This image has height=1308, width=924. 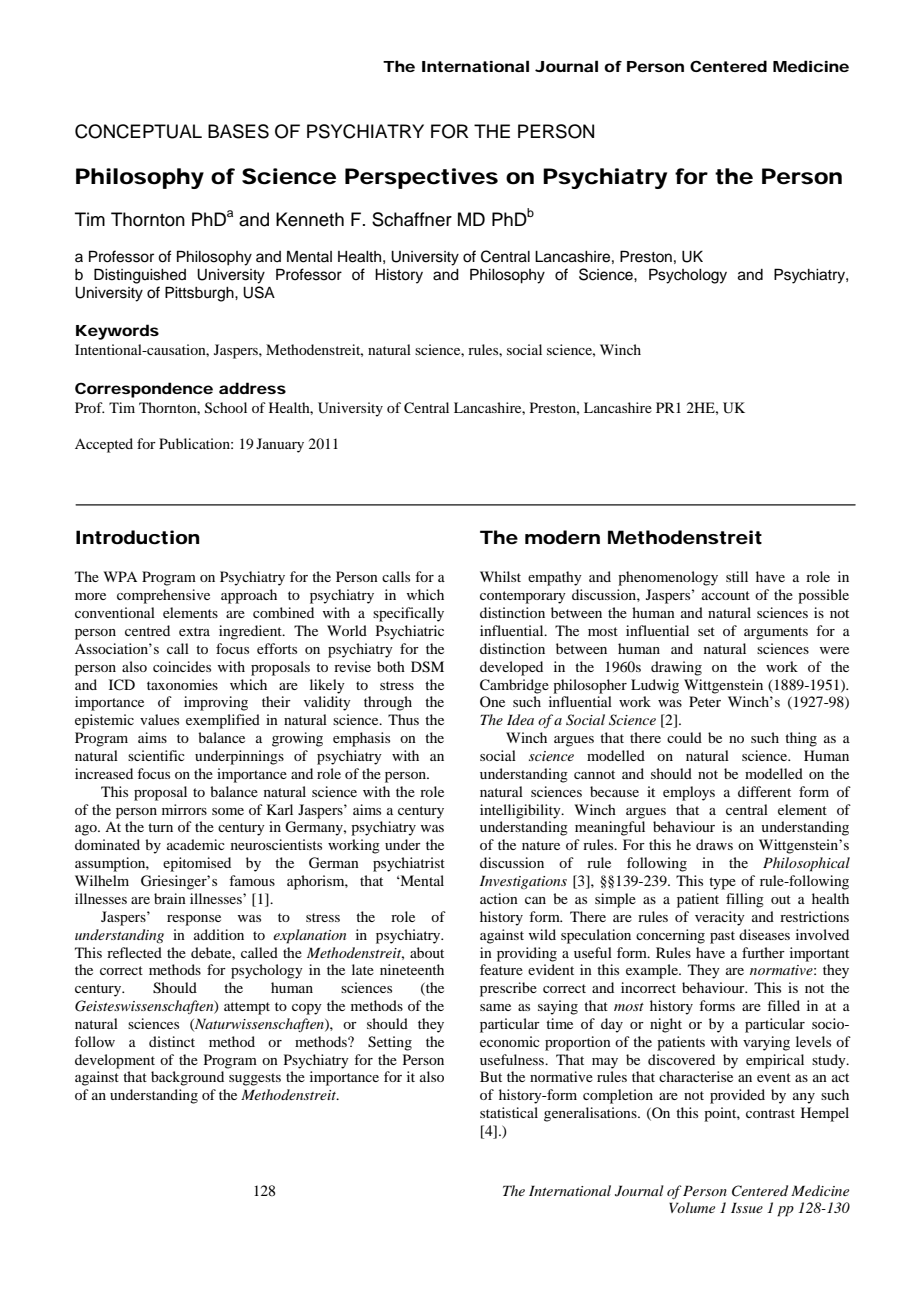 I want to click on Perspectives, so click(x=421, y=178).
